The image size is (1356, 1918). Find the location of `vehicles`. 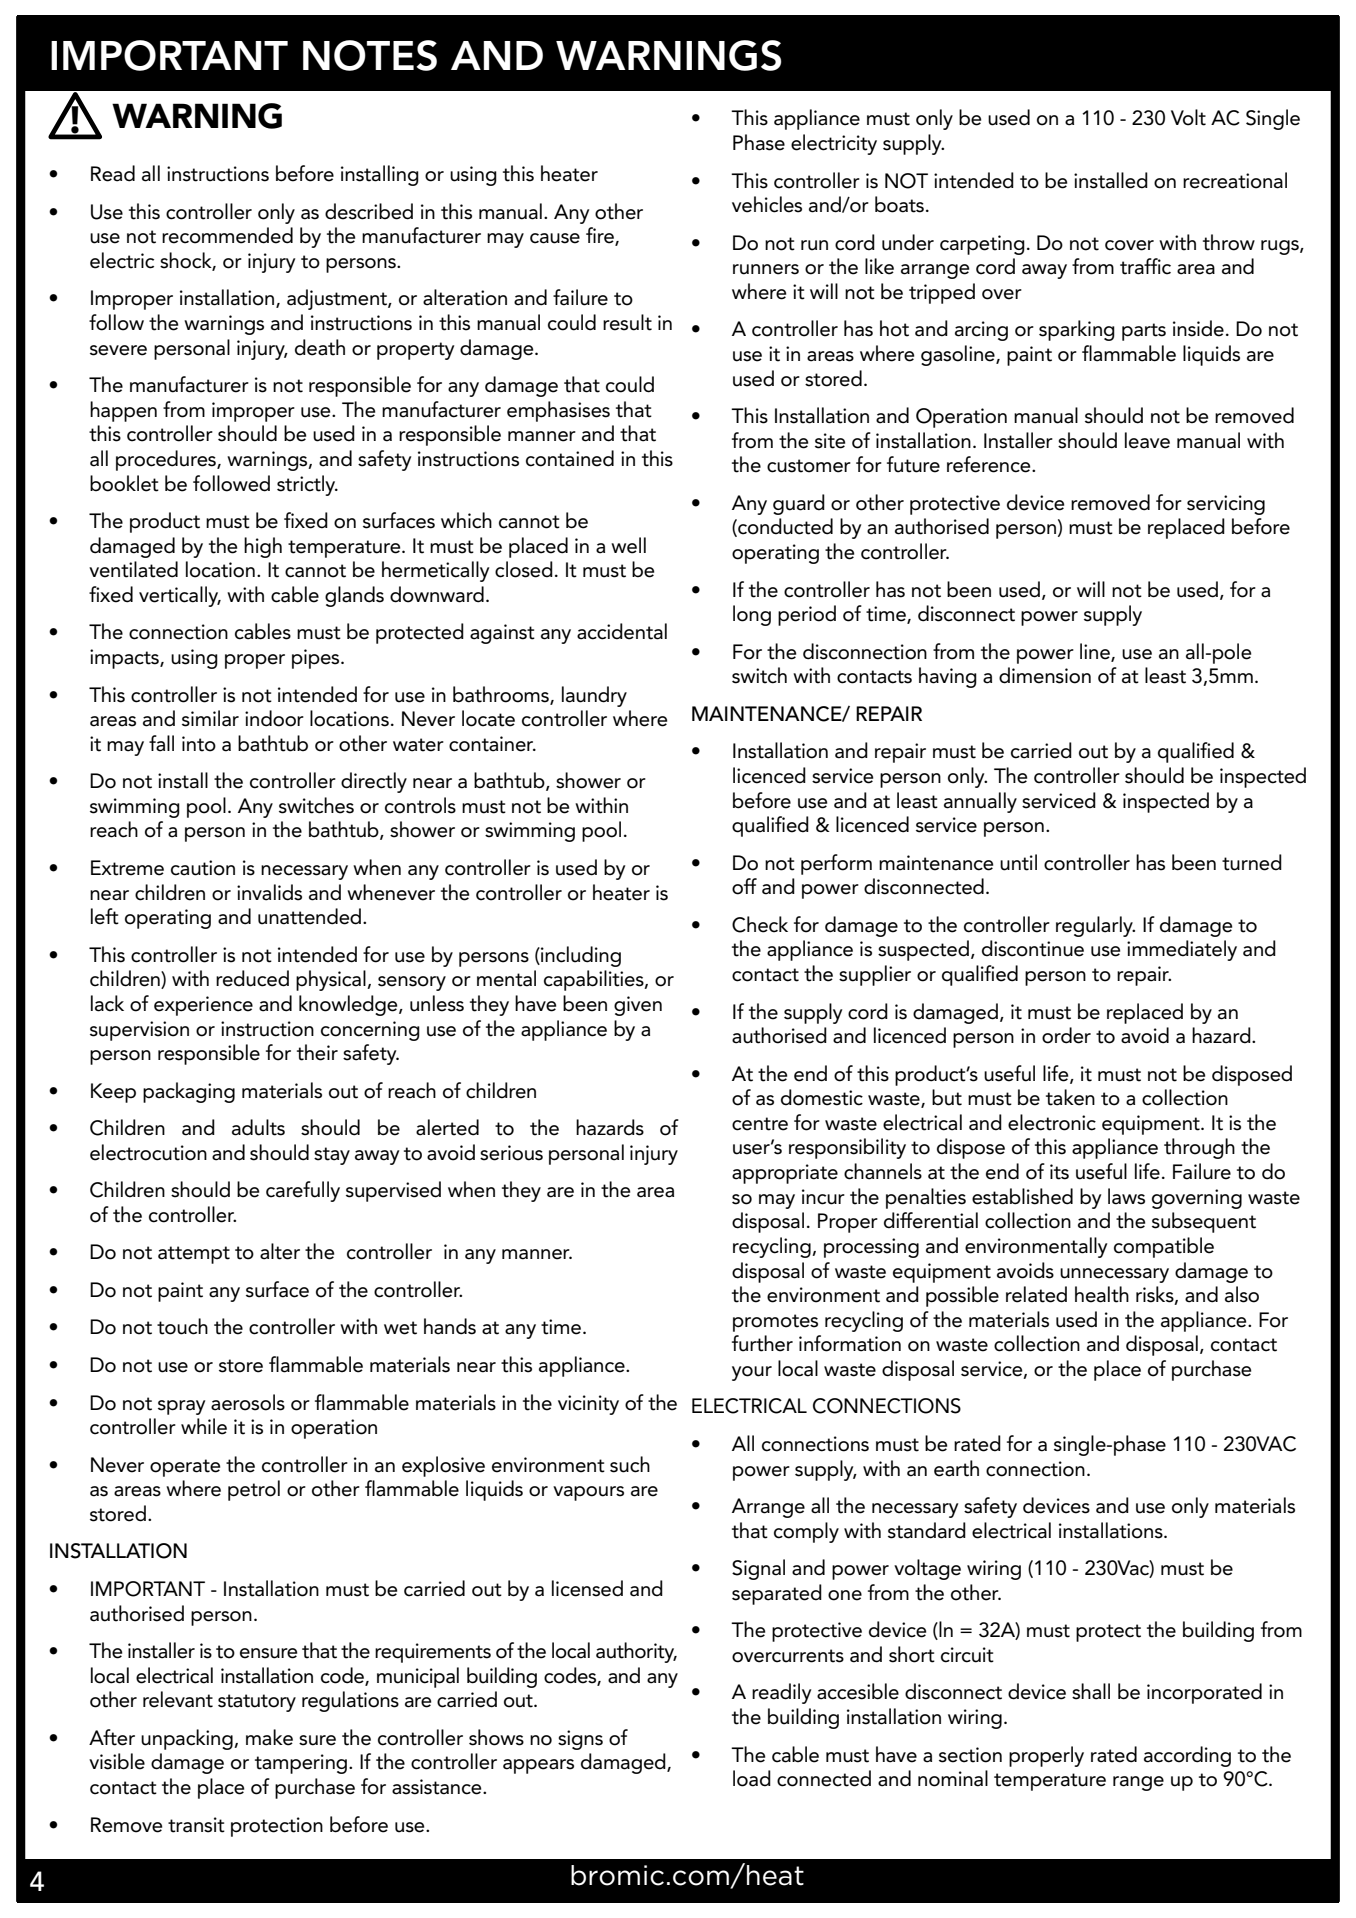

vehicles is located at coordinates (767, 204).
